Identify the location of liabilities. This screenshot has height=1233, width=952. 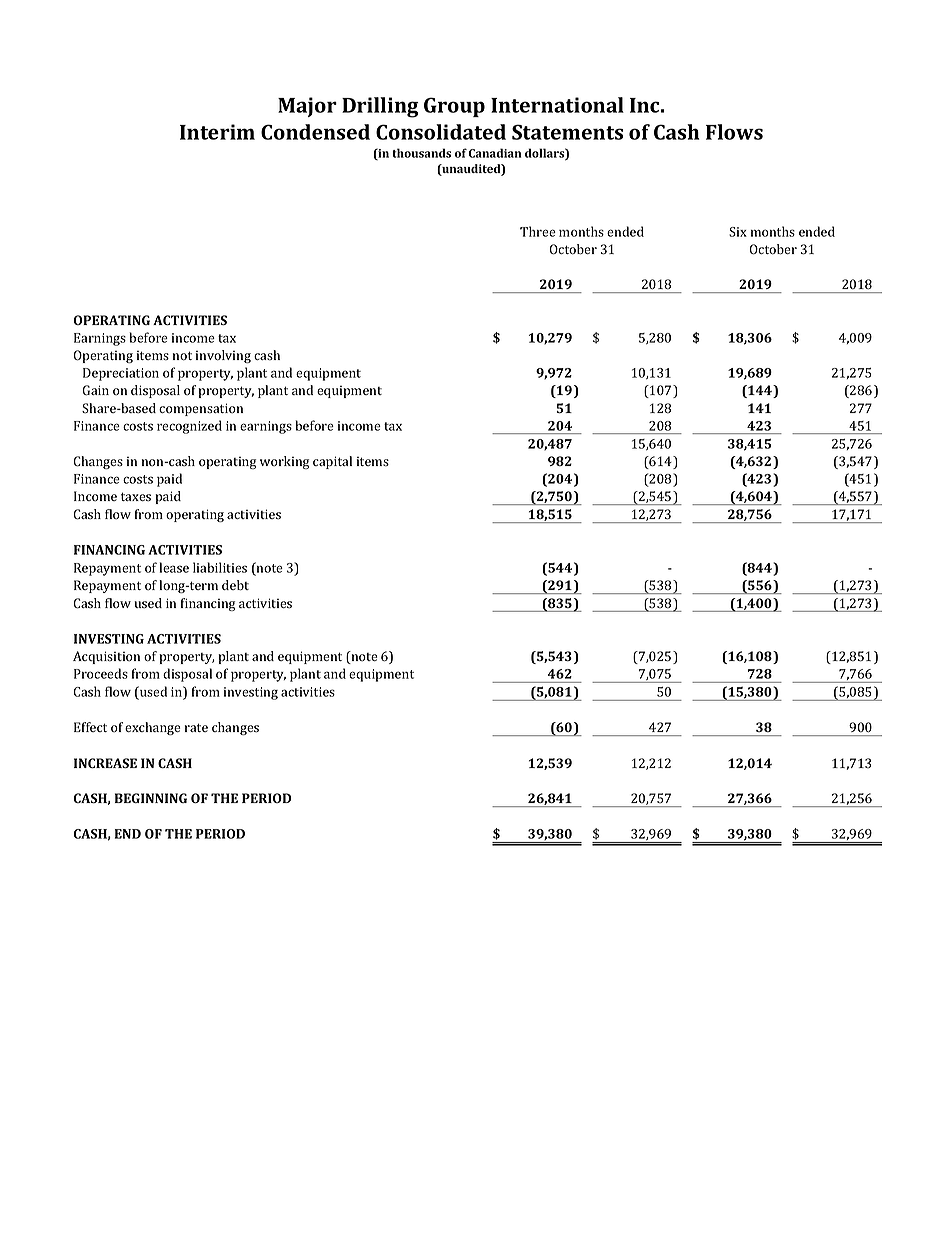
(220, 567).
